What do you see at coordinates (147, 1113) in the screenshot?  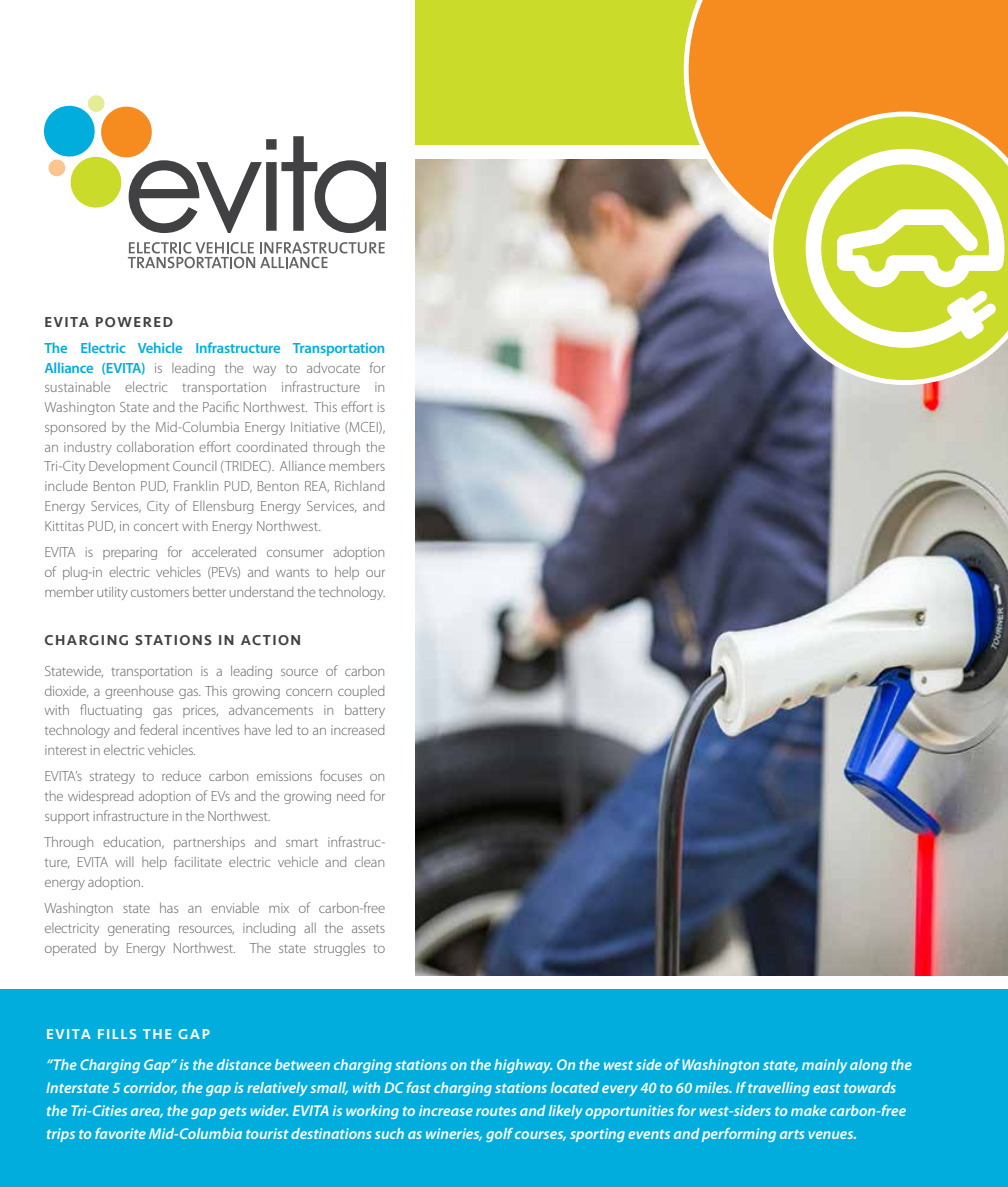 I see `area` at bounding box center [147, 1113].
